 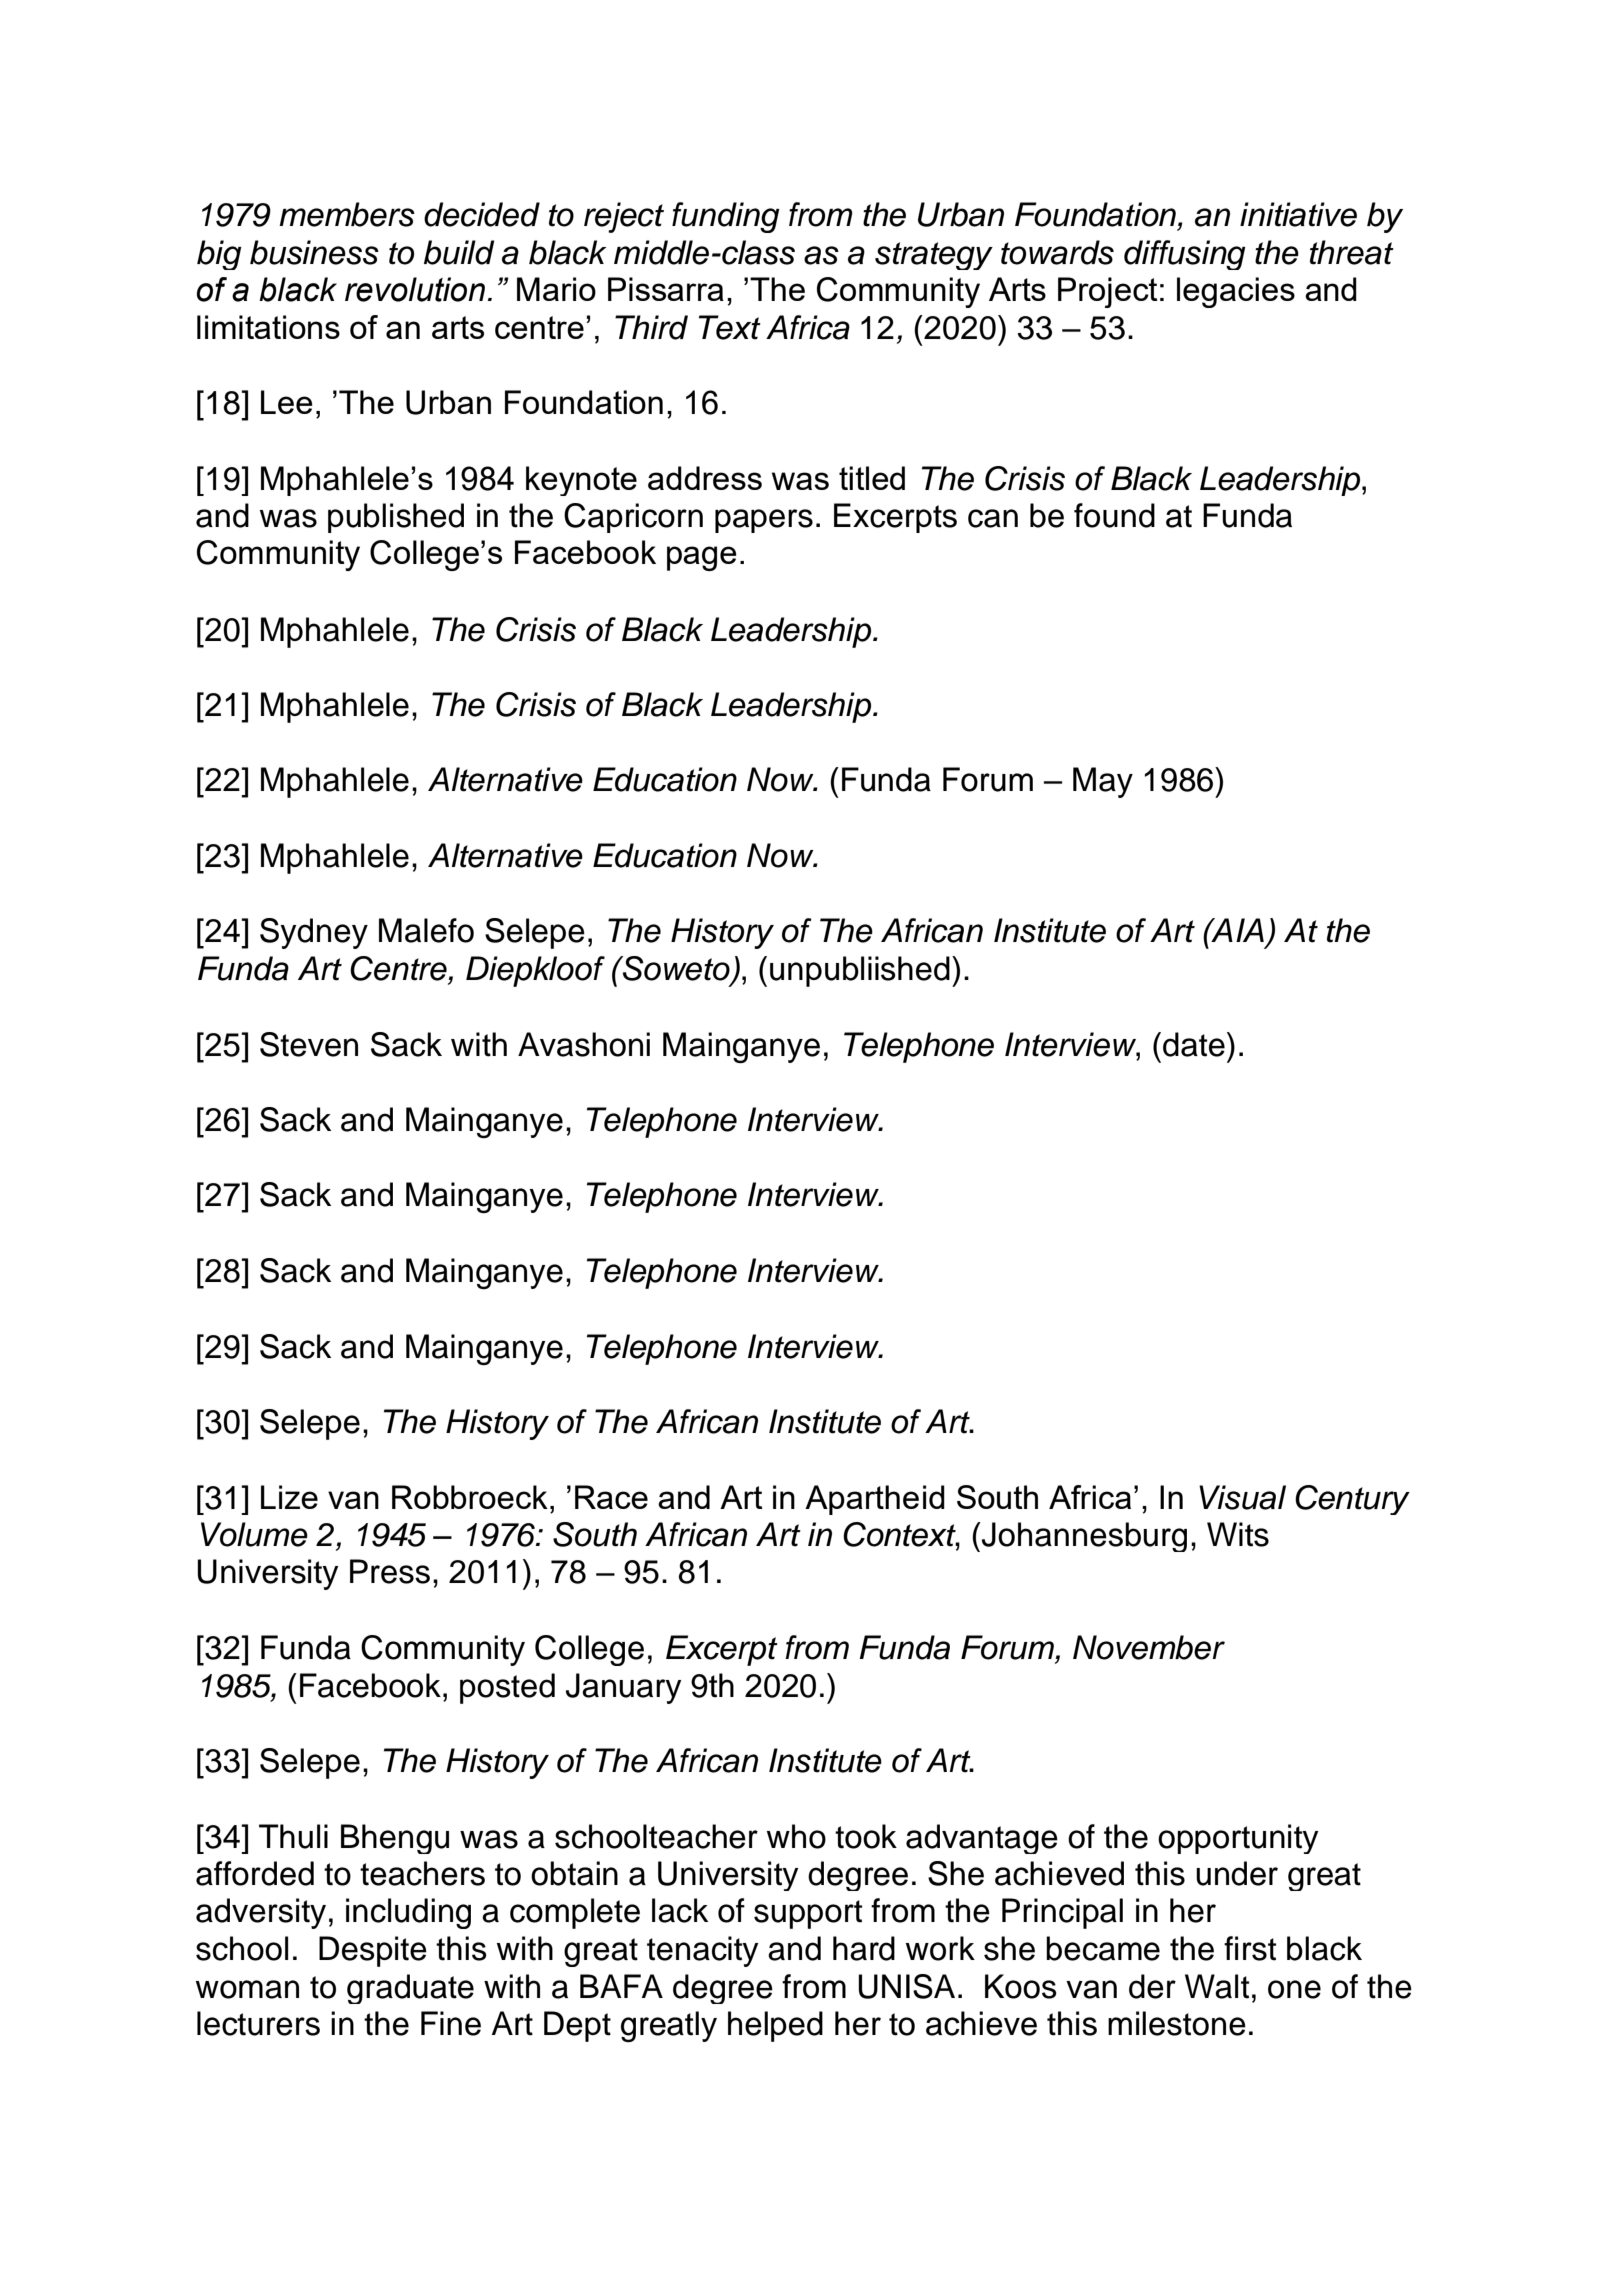 What do you see at coordinates (309, 1044) in the screenshot?
I see `Steven` at bounding box center [309, 1044].
